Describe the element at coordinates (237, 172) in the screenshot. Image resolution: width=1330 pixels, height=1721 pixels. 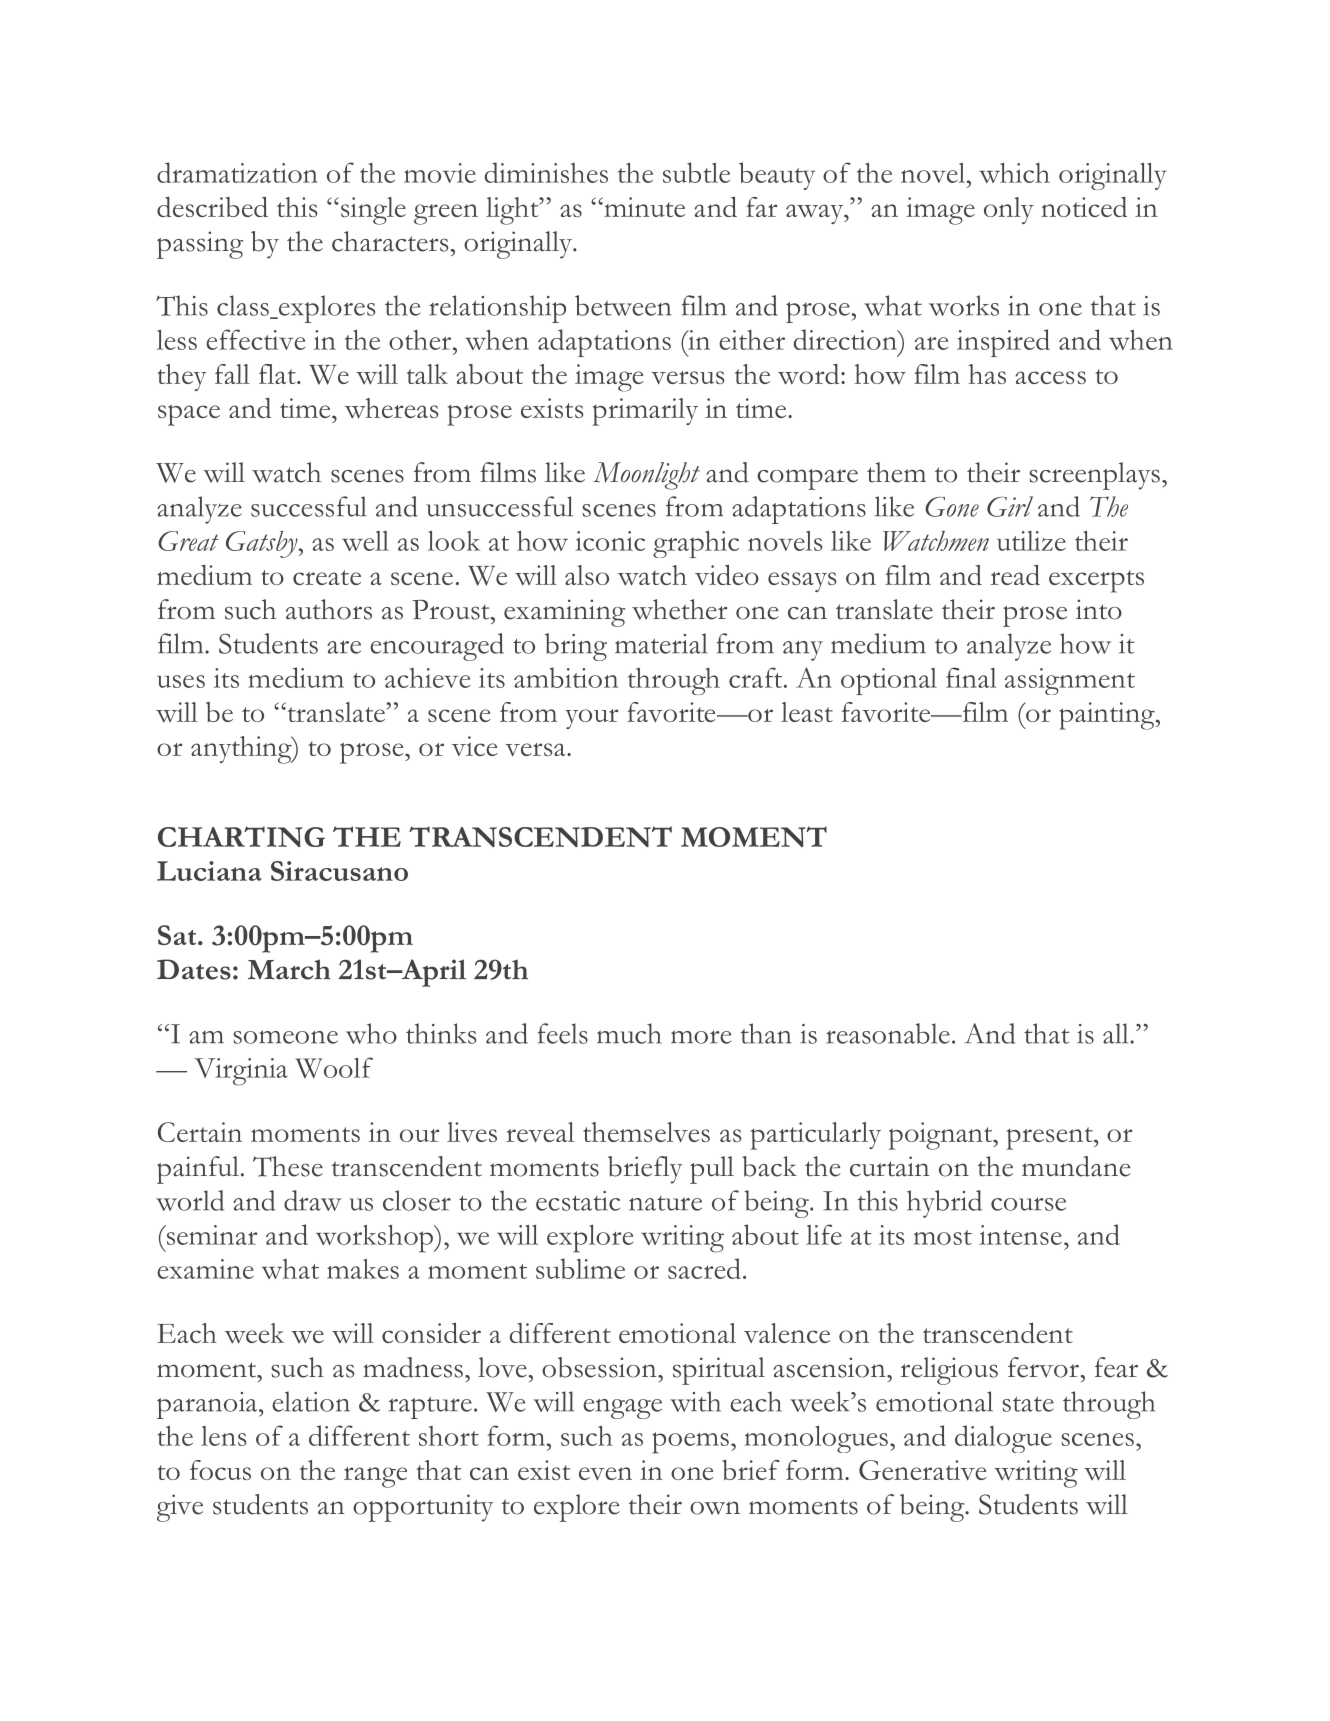
I see `dramatization` at that location.
